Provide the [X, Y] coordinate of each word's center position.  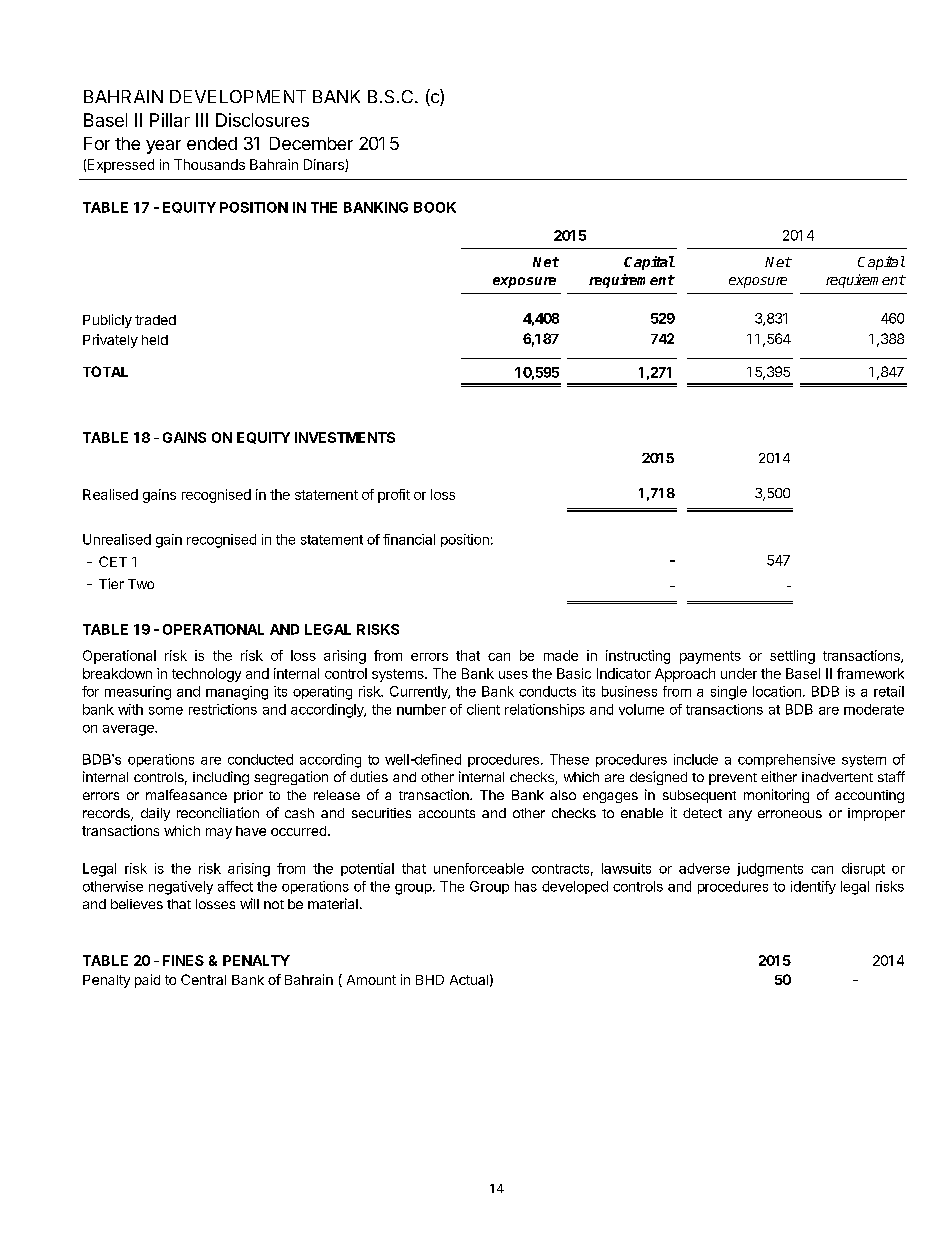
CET [113, 561]
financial [409, 539]
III [202, 120]
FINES [183, 960]
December [311, 143]
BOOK [435, 207]
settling [792, 657]
